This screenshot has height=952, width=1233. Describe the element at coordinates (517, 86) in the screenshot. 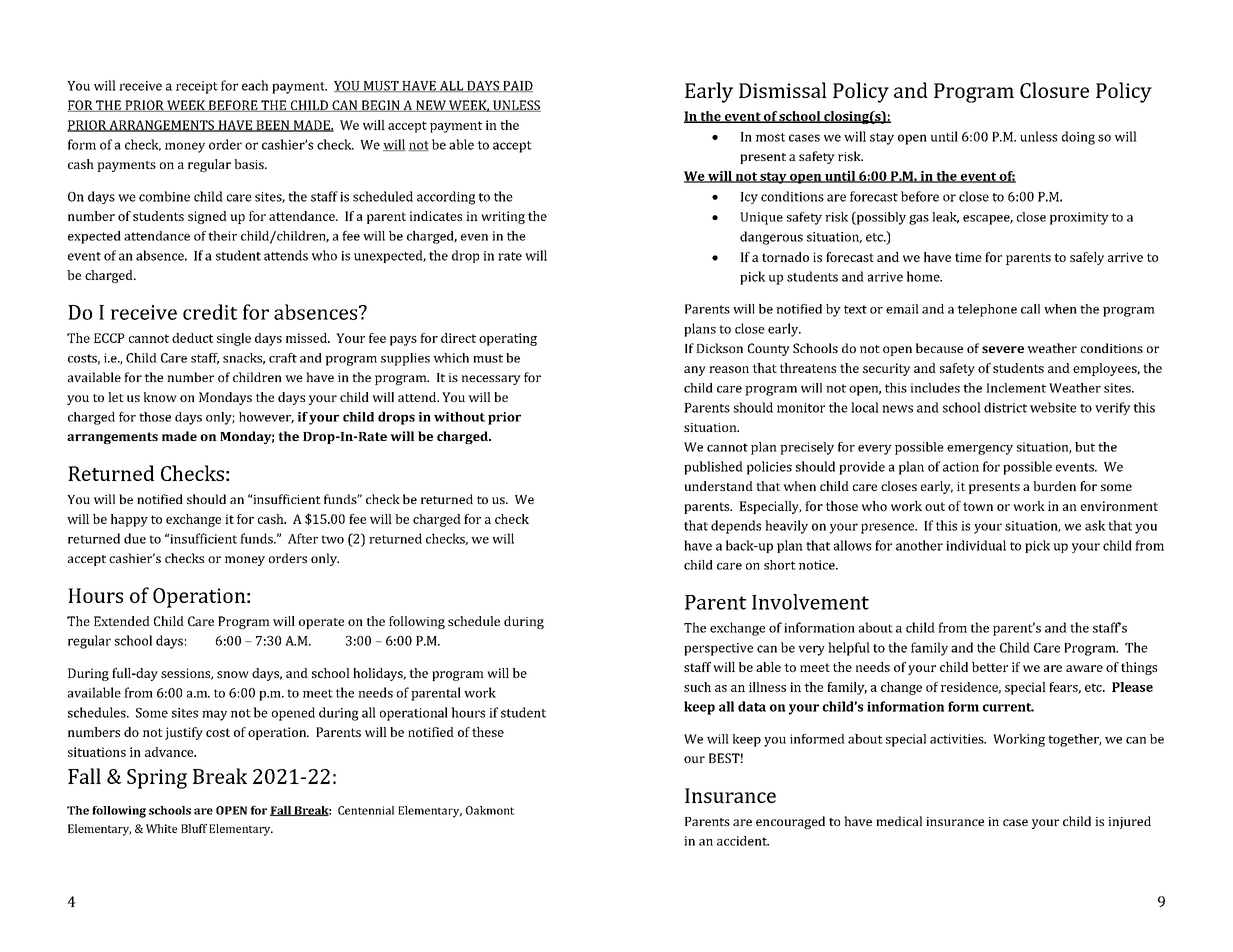

I see `PAID` at that location.
